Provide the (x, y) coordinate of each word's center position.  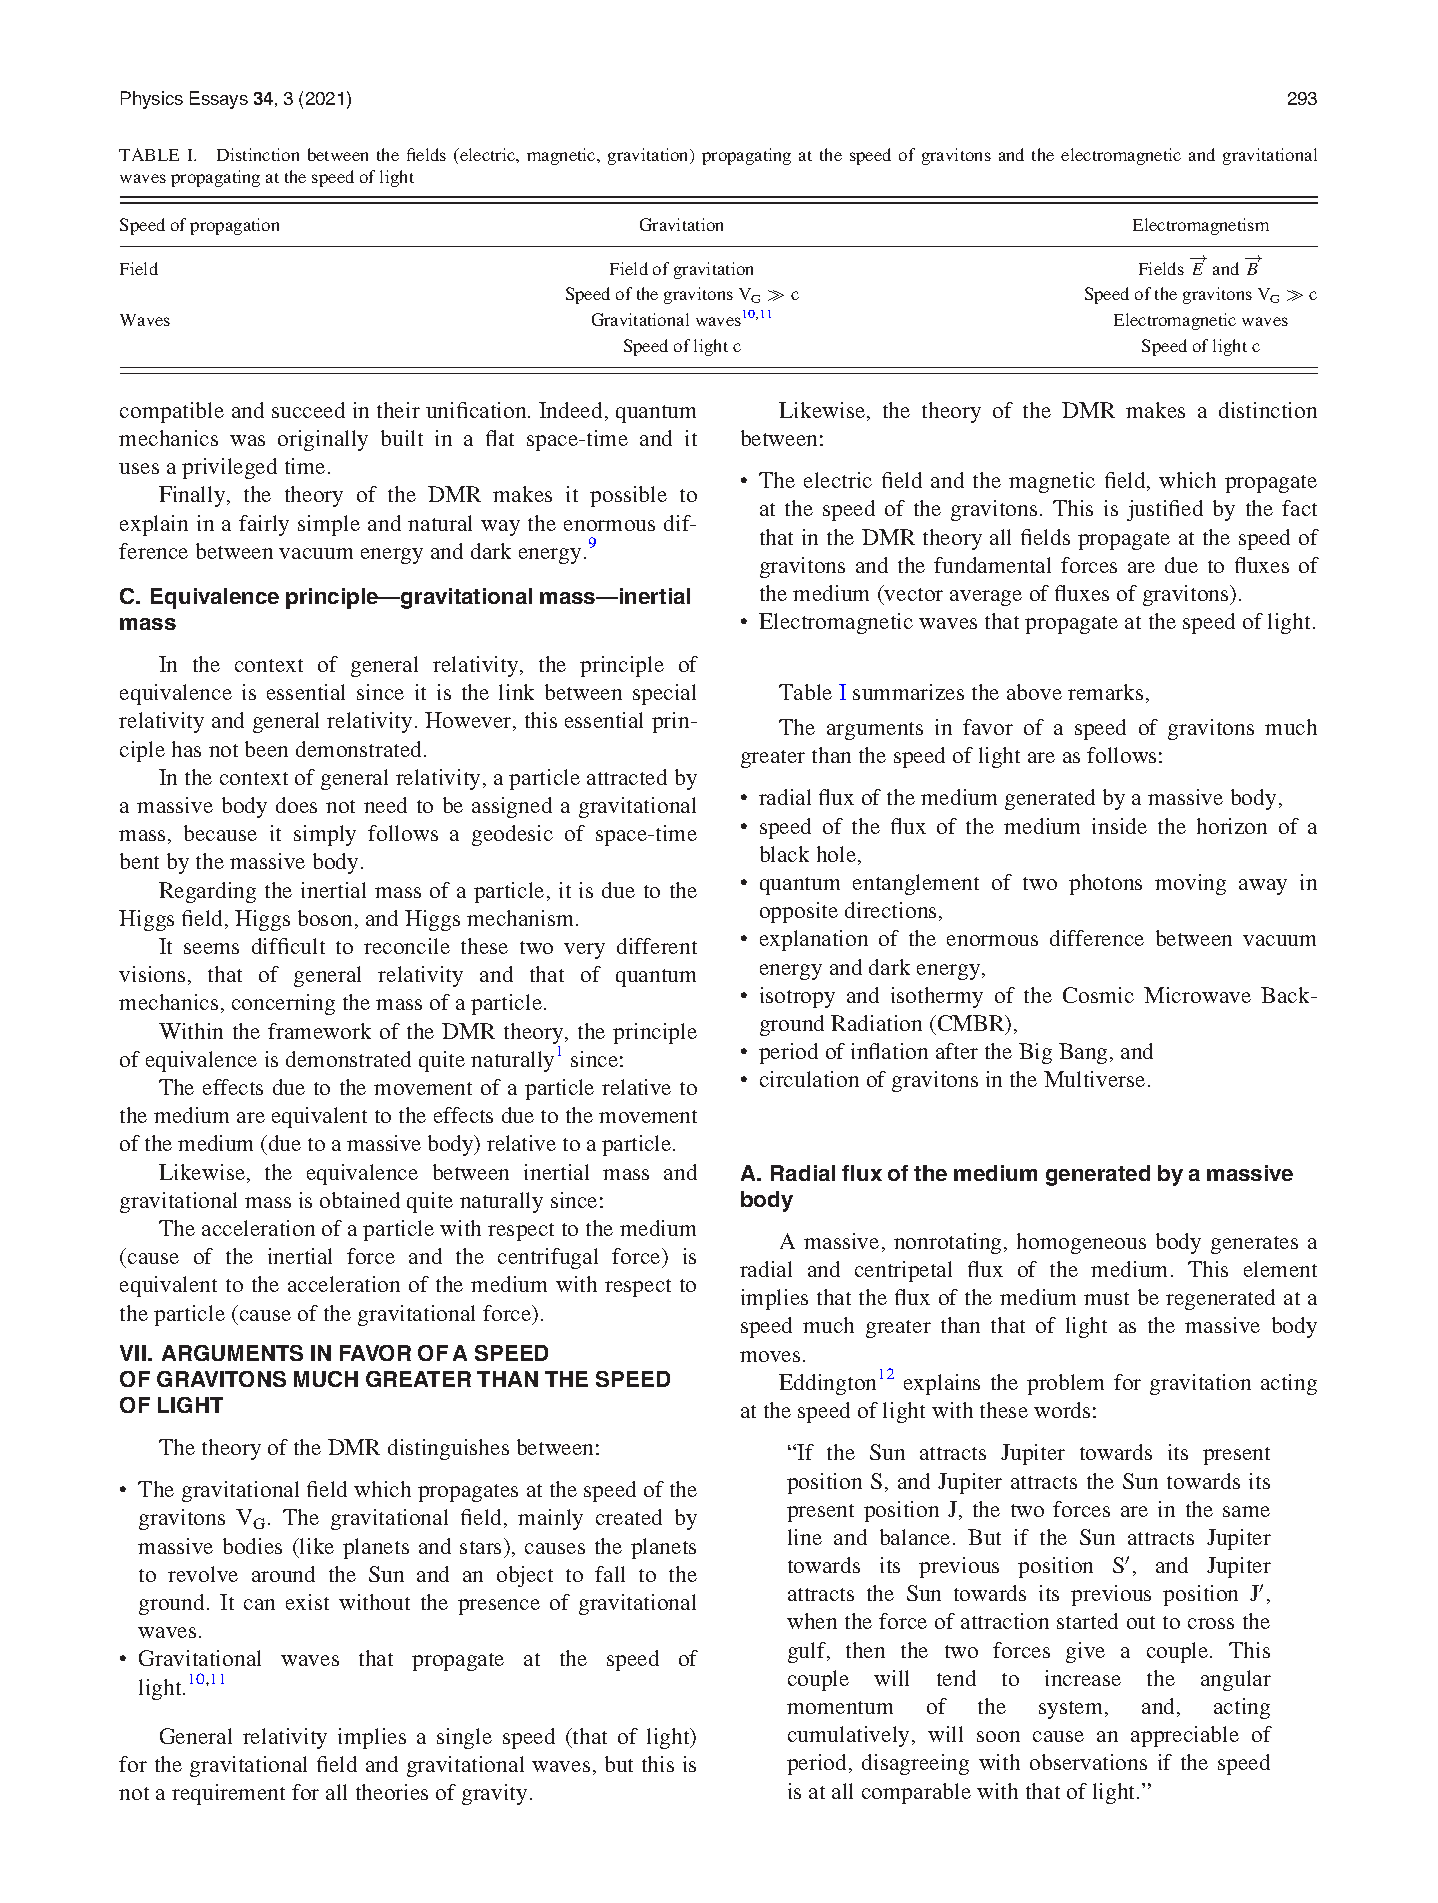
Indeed (570, 410)
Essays (219, 100)
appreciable (1185, 1736)
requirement (228, 1794)
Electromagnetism (1201, 226)
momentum (840, 1707)
